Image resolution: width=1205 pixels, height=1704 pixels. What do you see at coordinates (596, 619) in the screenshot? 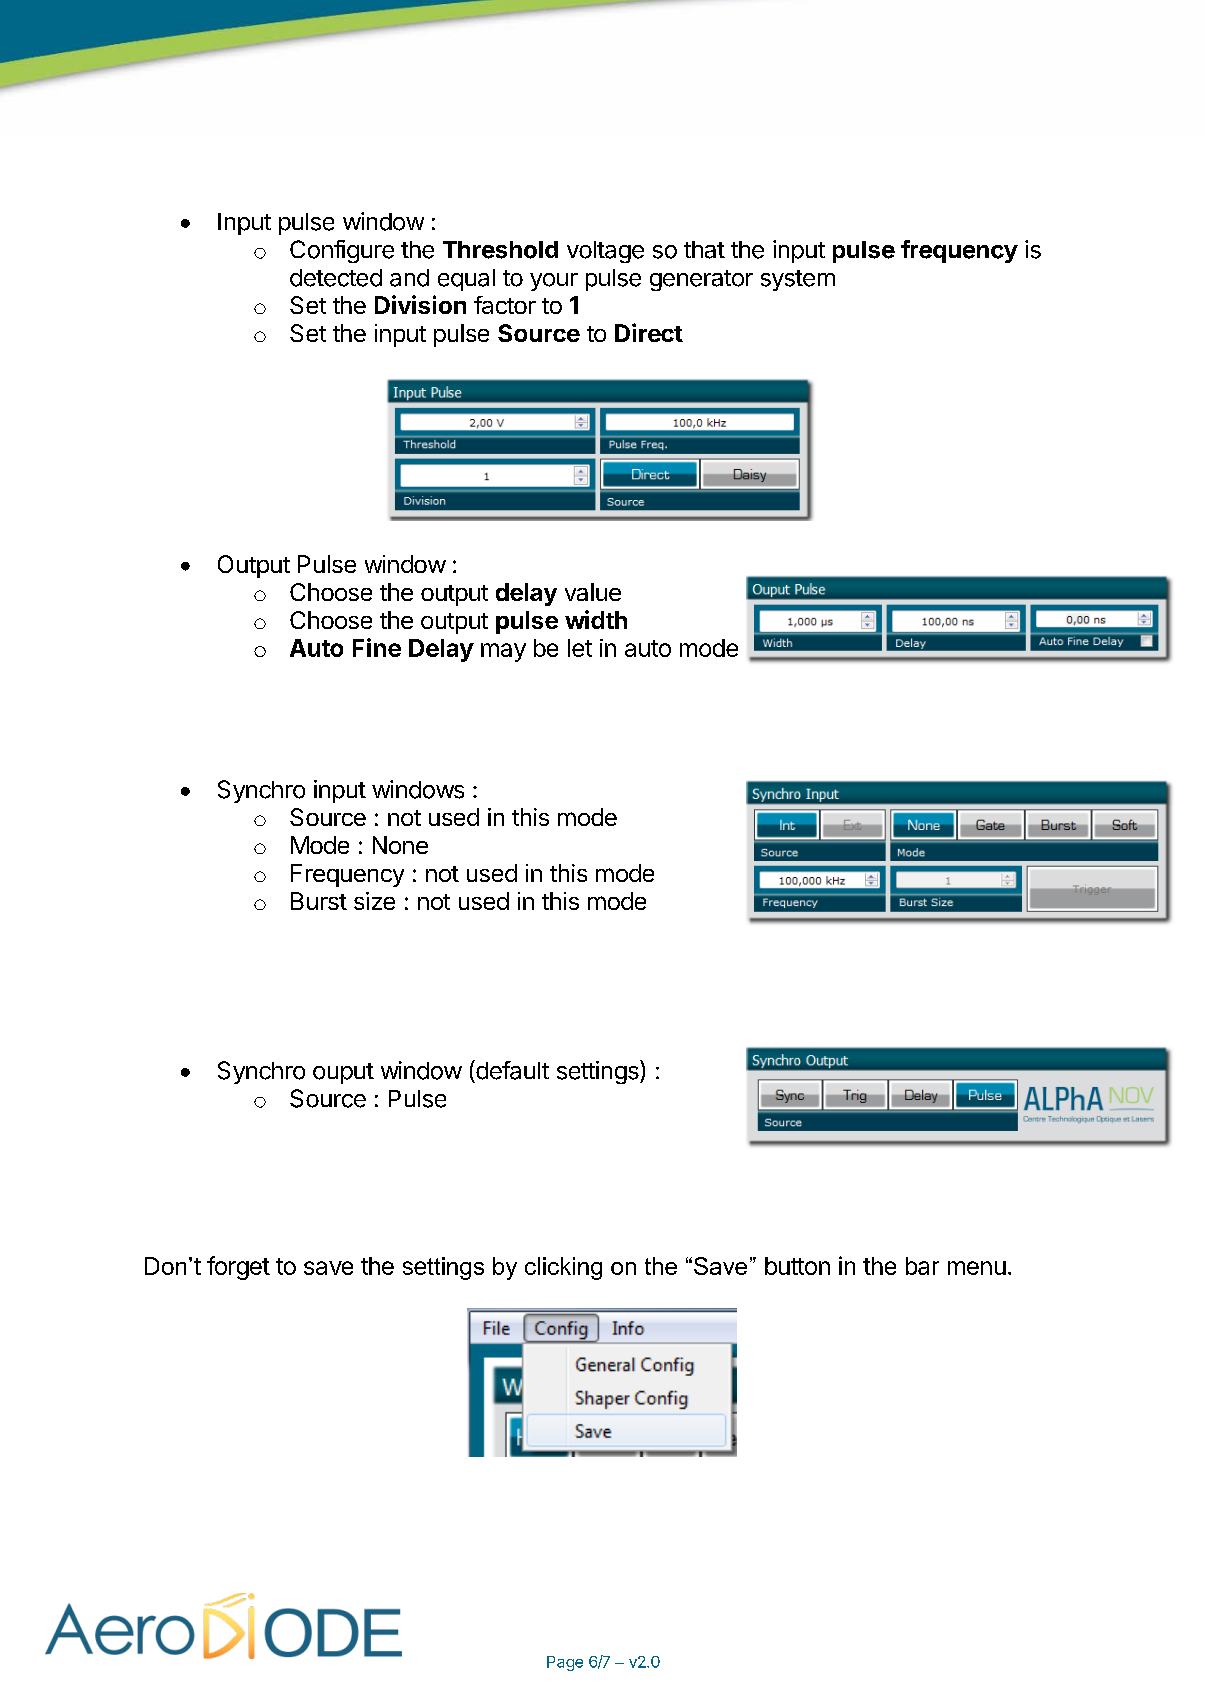
I see `width` at bounding box center [596, 619].
